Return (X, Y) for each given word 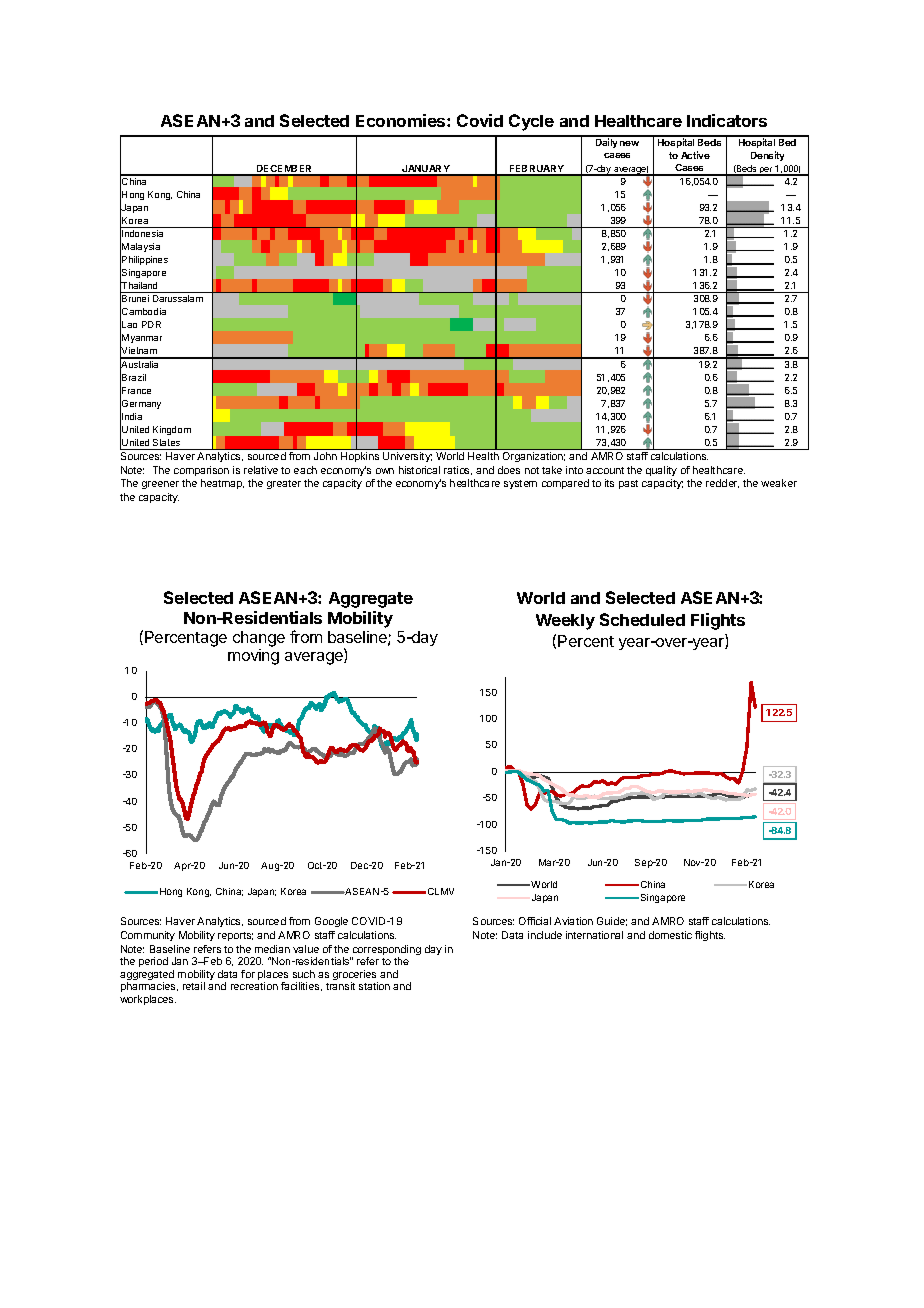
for (248, 974)
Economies (402, 120)
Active (695, 155)
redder (722, 483)
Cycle (531, 122)
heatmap (222, 484)
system (520, 484)
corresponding (385, 951)
